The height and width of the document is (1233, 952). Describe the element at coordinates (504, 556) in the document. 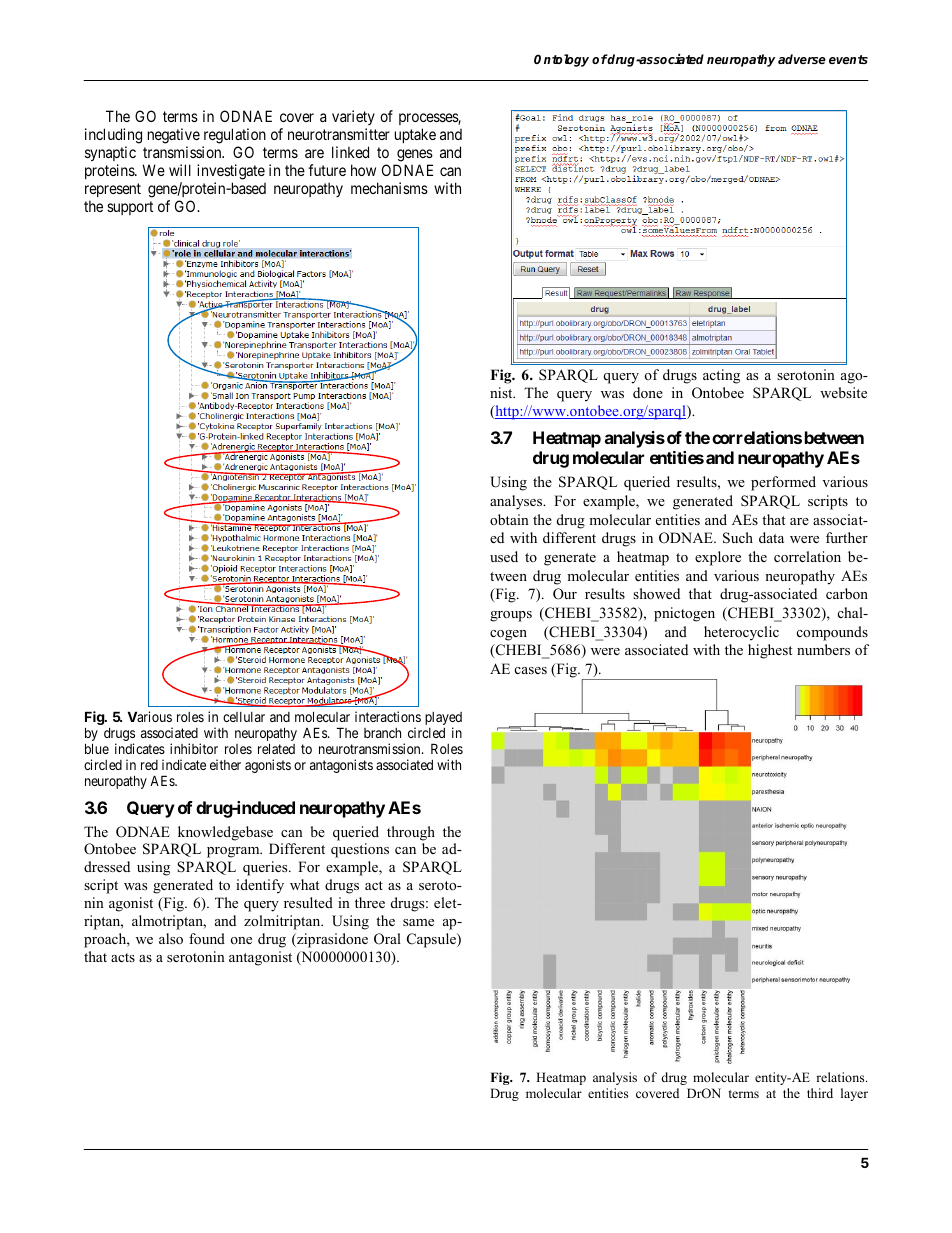

I see `used` at that location.
